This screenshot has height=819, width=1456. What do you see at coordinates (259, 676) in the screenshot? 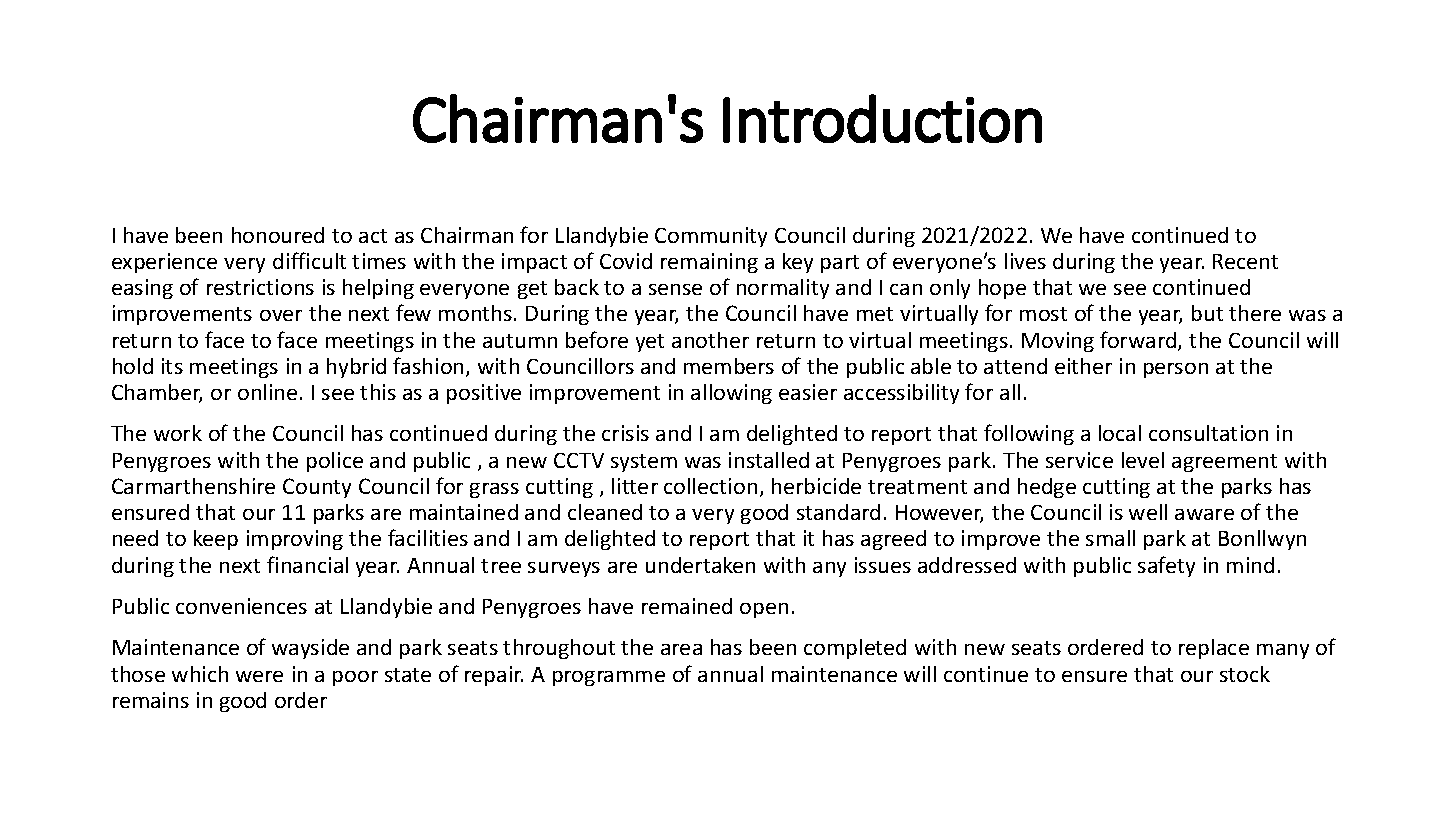
I see `were` at bounding box center [259, 676].
